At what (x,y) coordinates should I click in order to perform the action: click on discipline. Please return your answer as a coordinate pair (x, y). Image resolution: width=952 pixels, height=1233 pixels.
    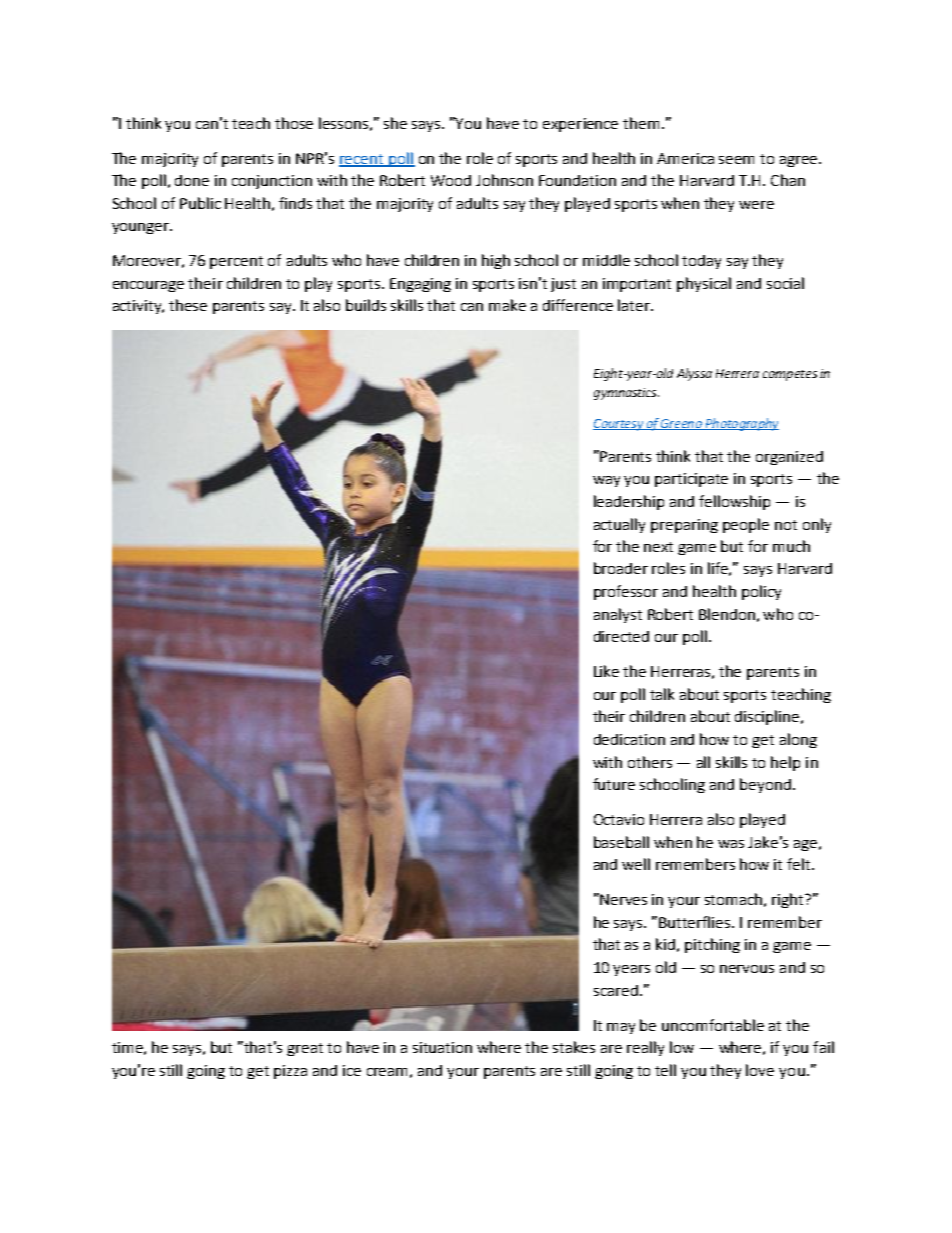
    Looking at the image, I should click on (768, 717).
